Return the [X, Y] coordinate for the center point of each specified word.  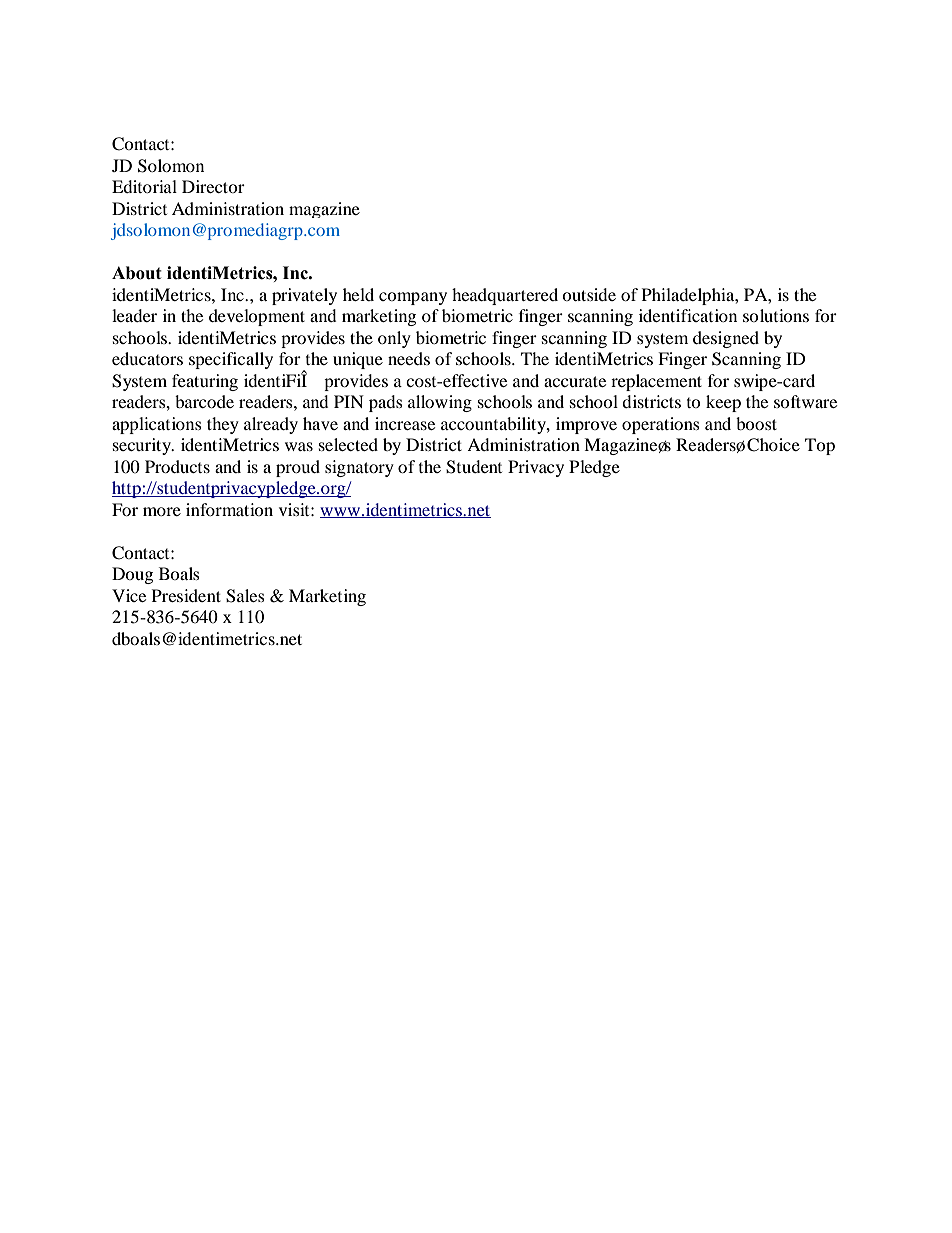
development [257, 317]
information [229, 509]
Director [213, 186]
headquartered [505, 296]
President [186, 595]
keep [723, 403]
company [413, 298]
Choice [773, 445]
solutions [776, 315]
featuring [205, 382]
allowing [440, 403]
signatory [359, 468]
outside [589, 294]
